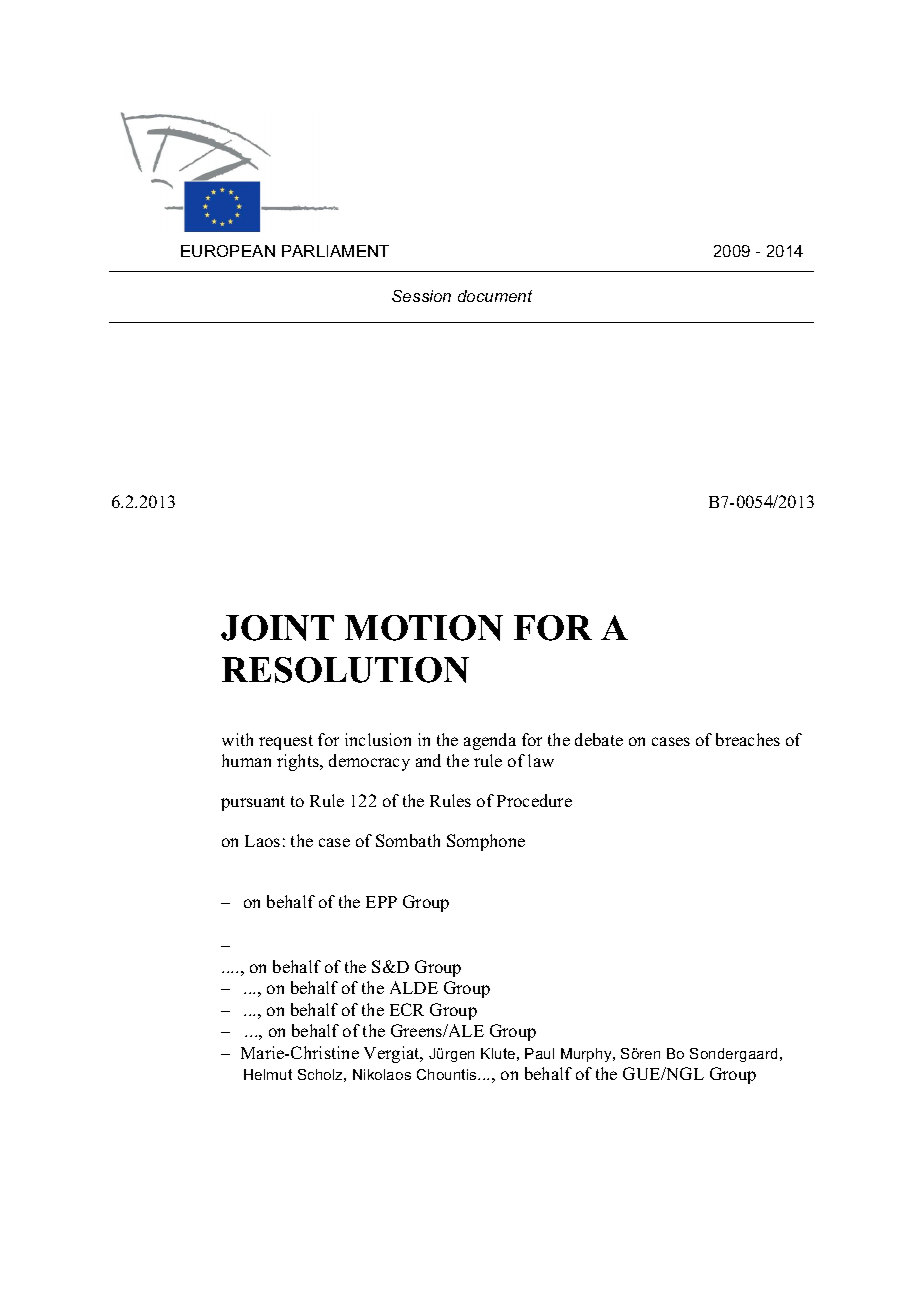 Image resolution: width=924 pixels, height=1308 pixels. Describe the element at coordinates (268, 1074) in the page. I see `Helmut` at that location.
